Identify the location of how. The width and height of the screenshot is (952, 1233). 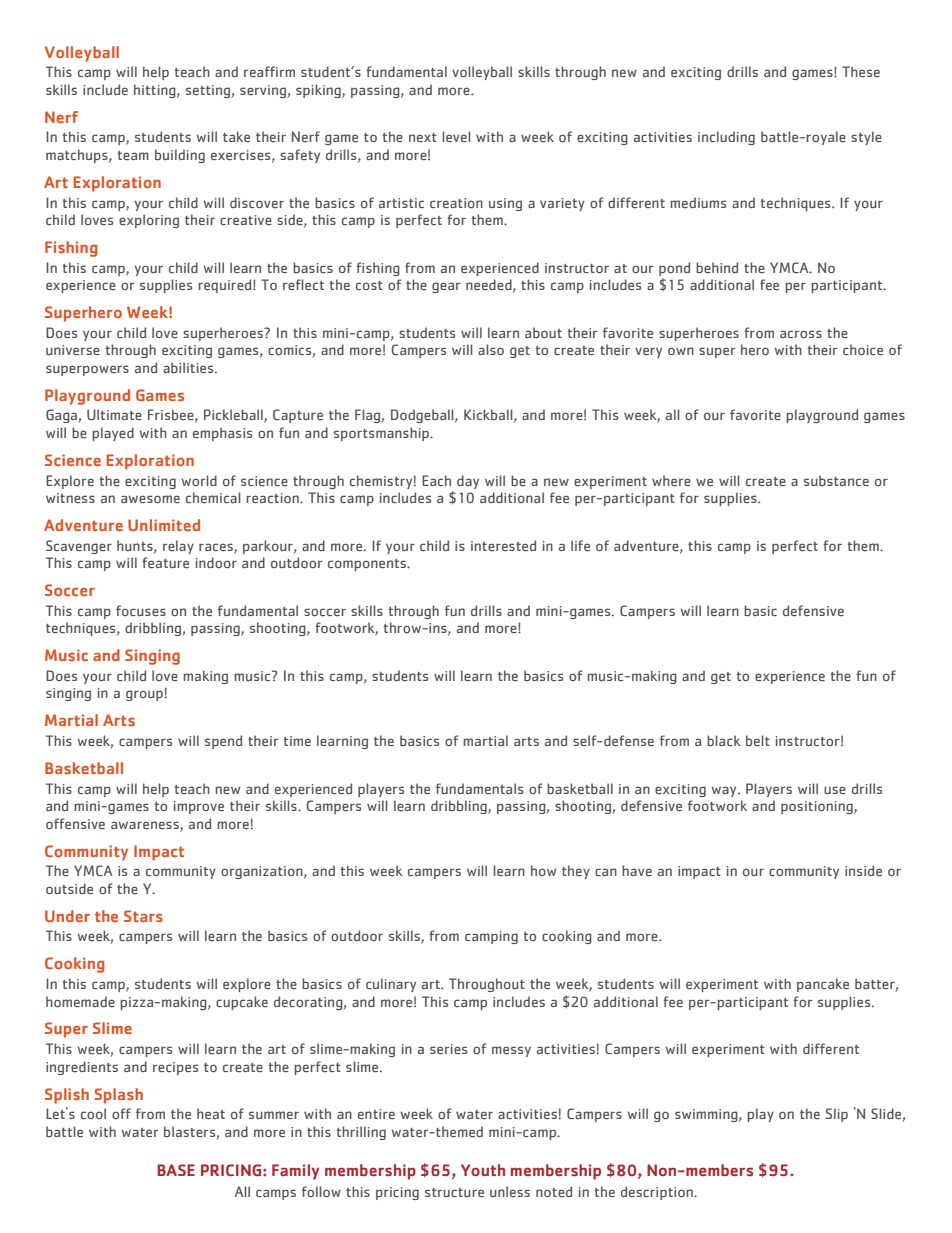
(543, 870).
